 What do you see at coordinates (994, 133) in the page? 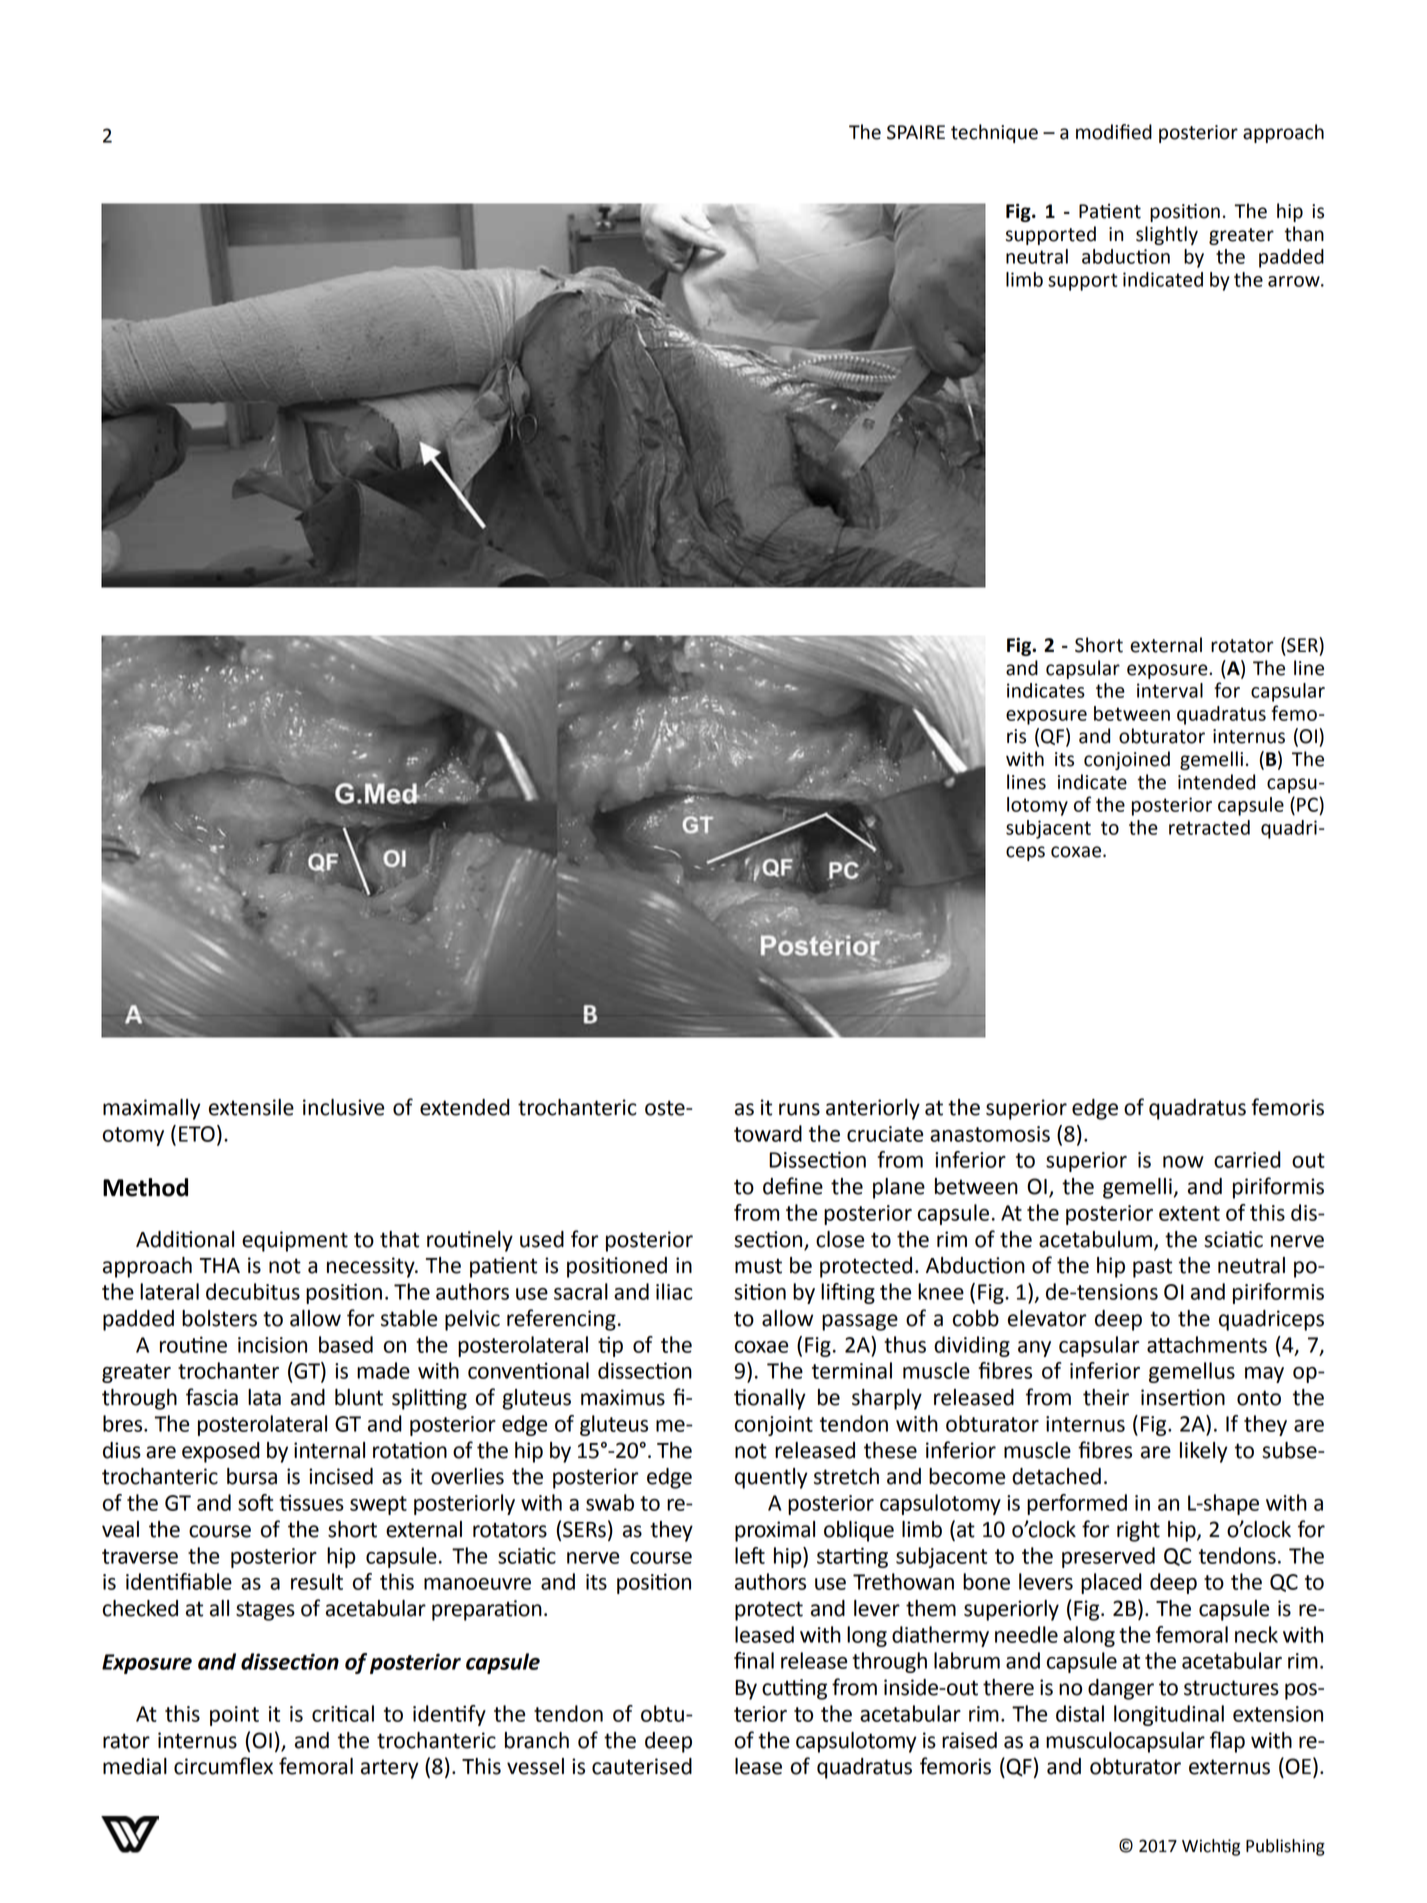
I see `technique` at bounding box center [994, 133].
